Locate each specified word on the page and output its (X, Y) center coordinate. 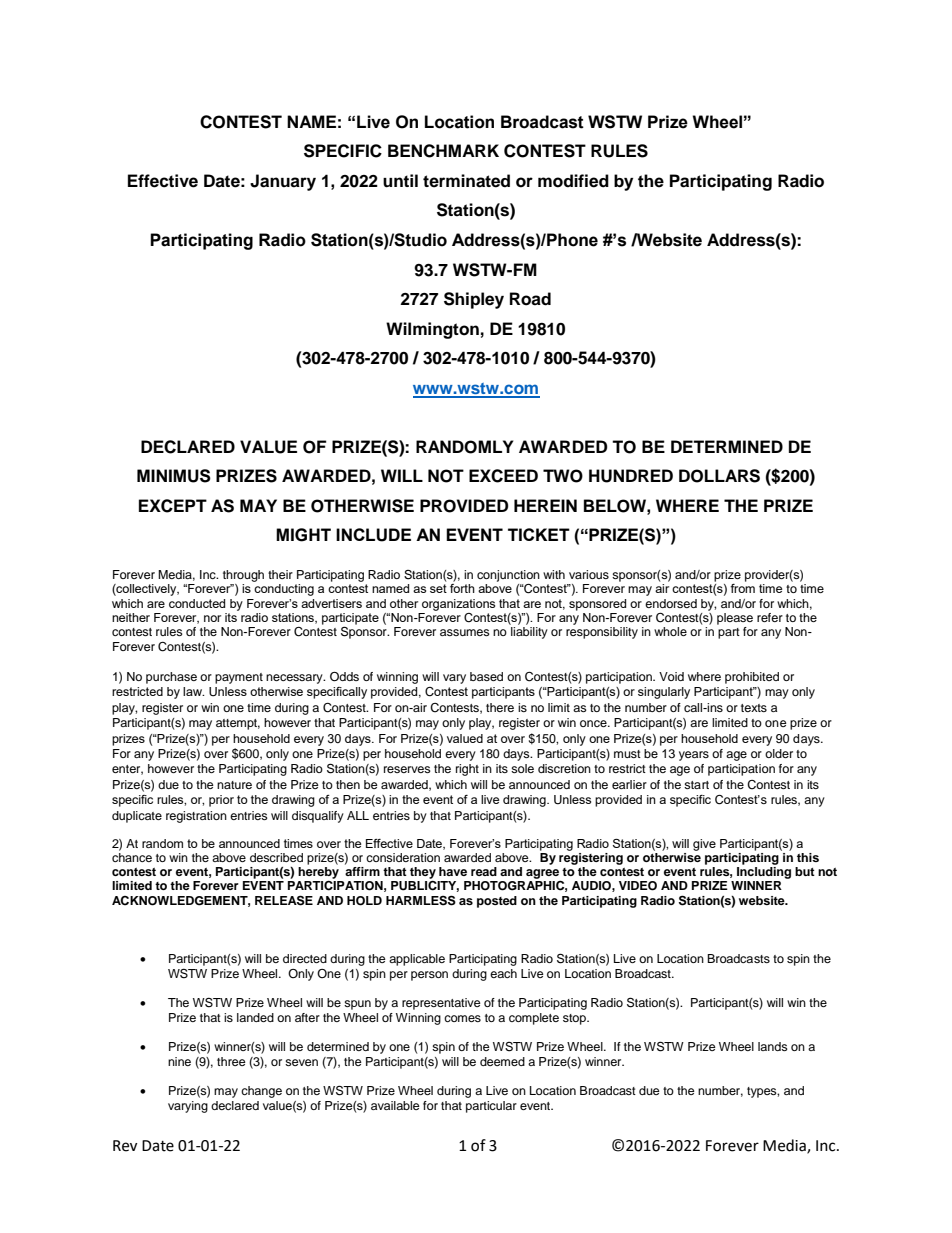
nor (212, 618)
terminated (466, 181)
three (231, 1061)
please (735, 619)
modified (573, 181)
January (283, 182)
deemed (502, 1061)
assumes (465, 632)
